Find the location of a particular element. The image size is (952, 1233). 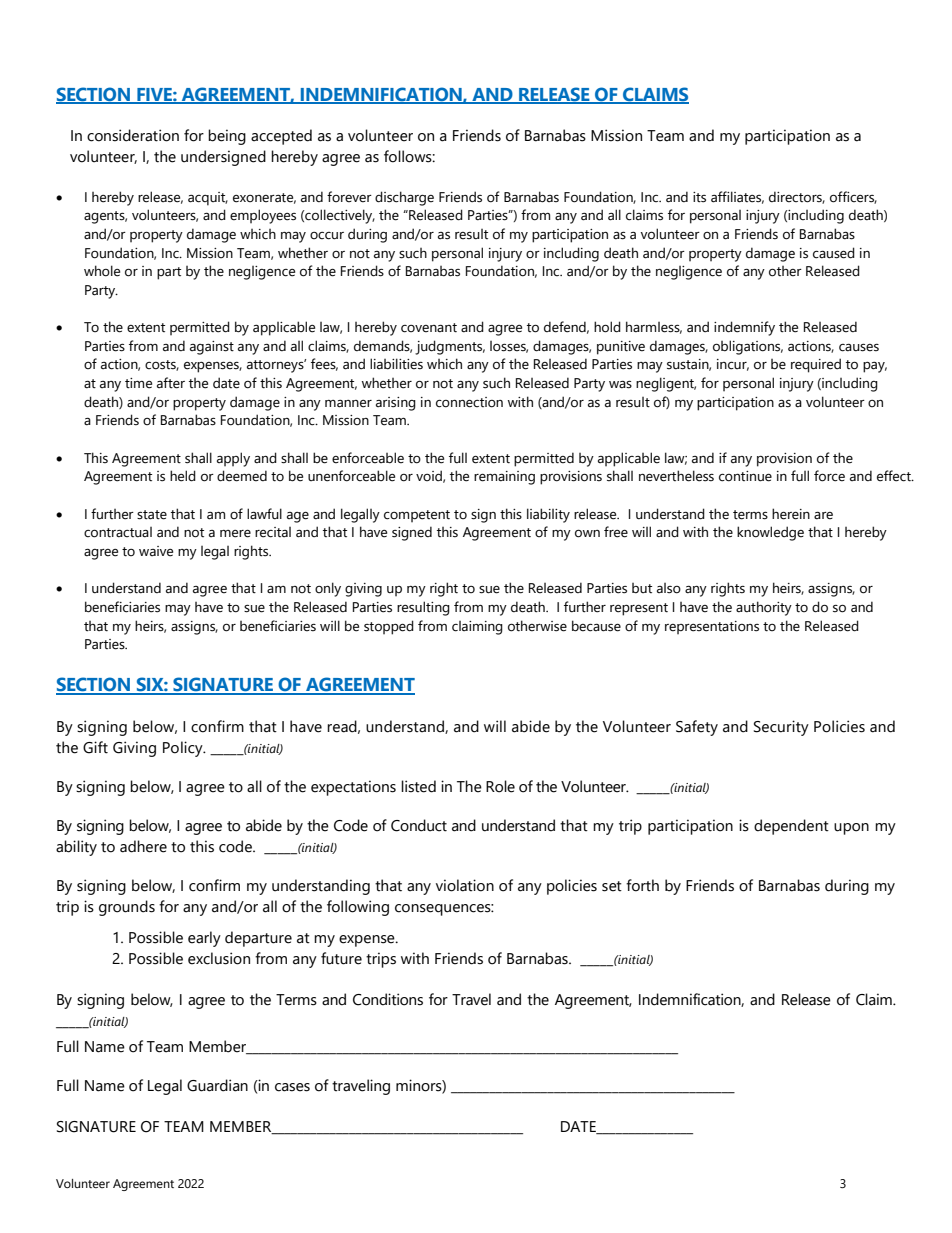

covenant is located at coordinates (429, 328).
